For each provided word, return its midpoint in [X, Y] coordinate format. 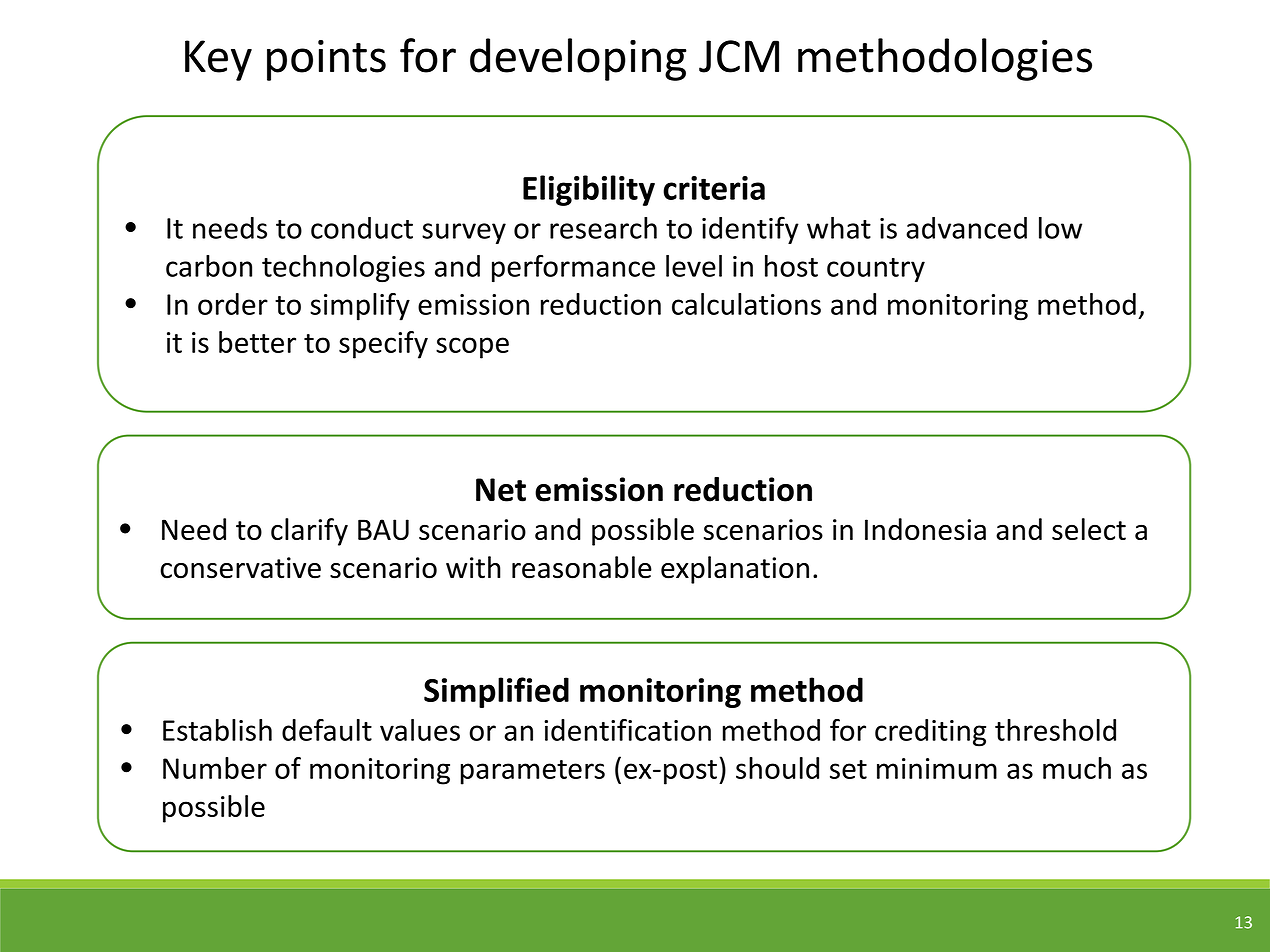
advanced [966, 228]
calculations [746, 304]
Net [501, 490]
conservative [240, 568]
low [1060, 228]
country [876, 270]
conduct [362, 228]
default [327, 730]
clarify [309, 532]
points [326, 60]
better [257, 342]
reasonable [582, 567]
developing [578, 59]
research [603, 228]
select [1089, 529]
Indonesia [925, 529]
